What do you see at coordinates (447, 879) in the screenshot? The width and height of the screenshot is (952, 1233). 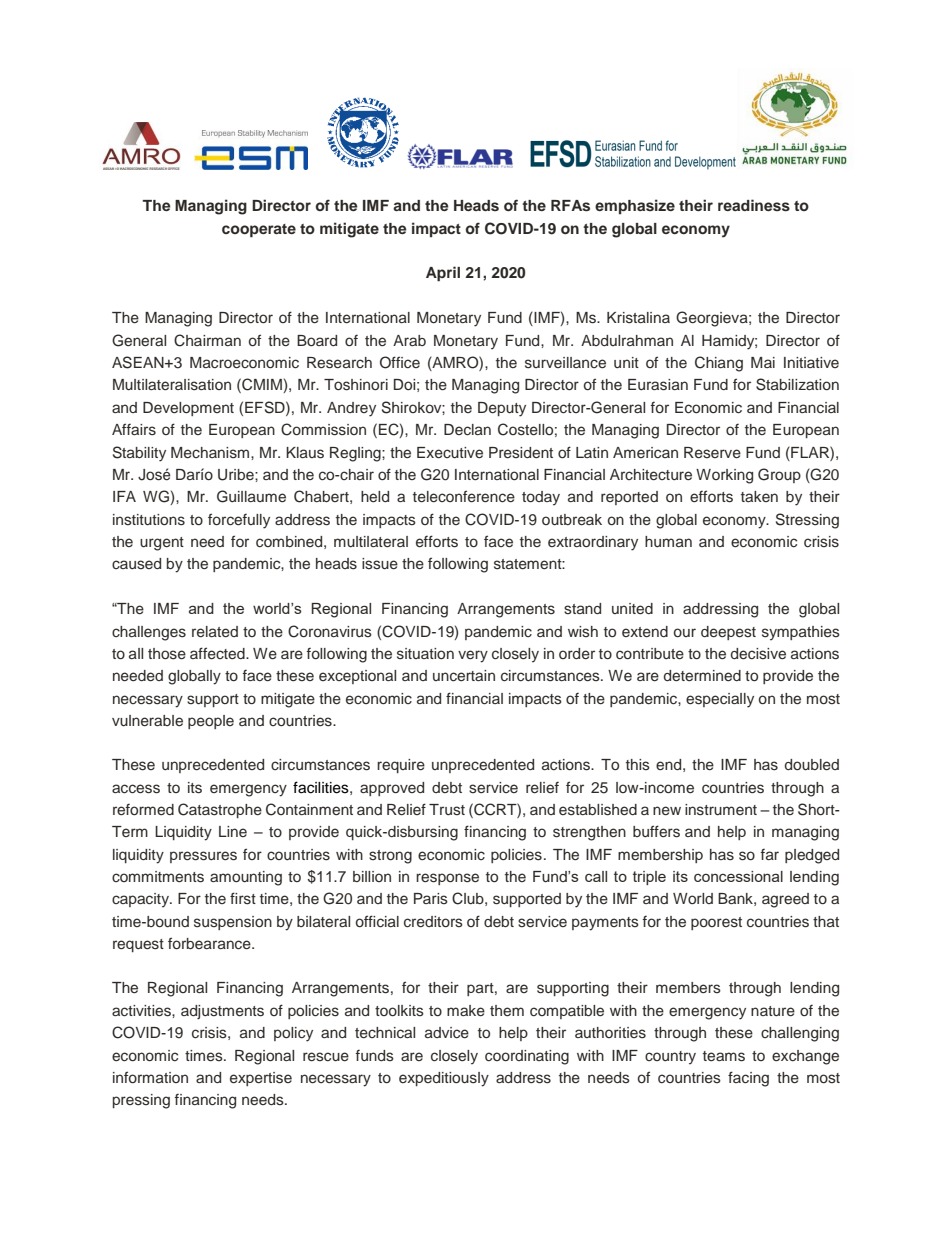 I see `response` at bounding box center [447, 879].
